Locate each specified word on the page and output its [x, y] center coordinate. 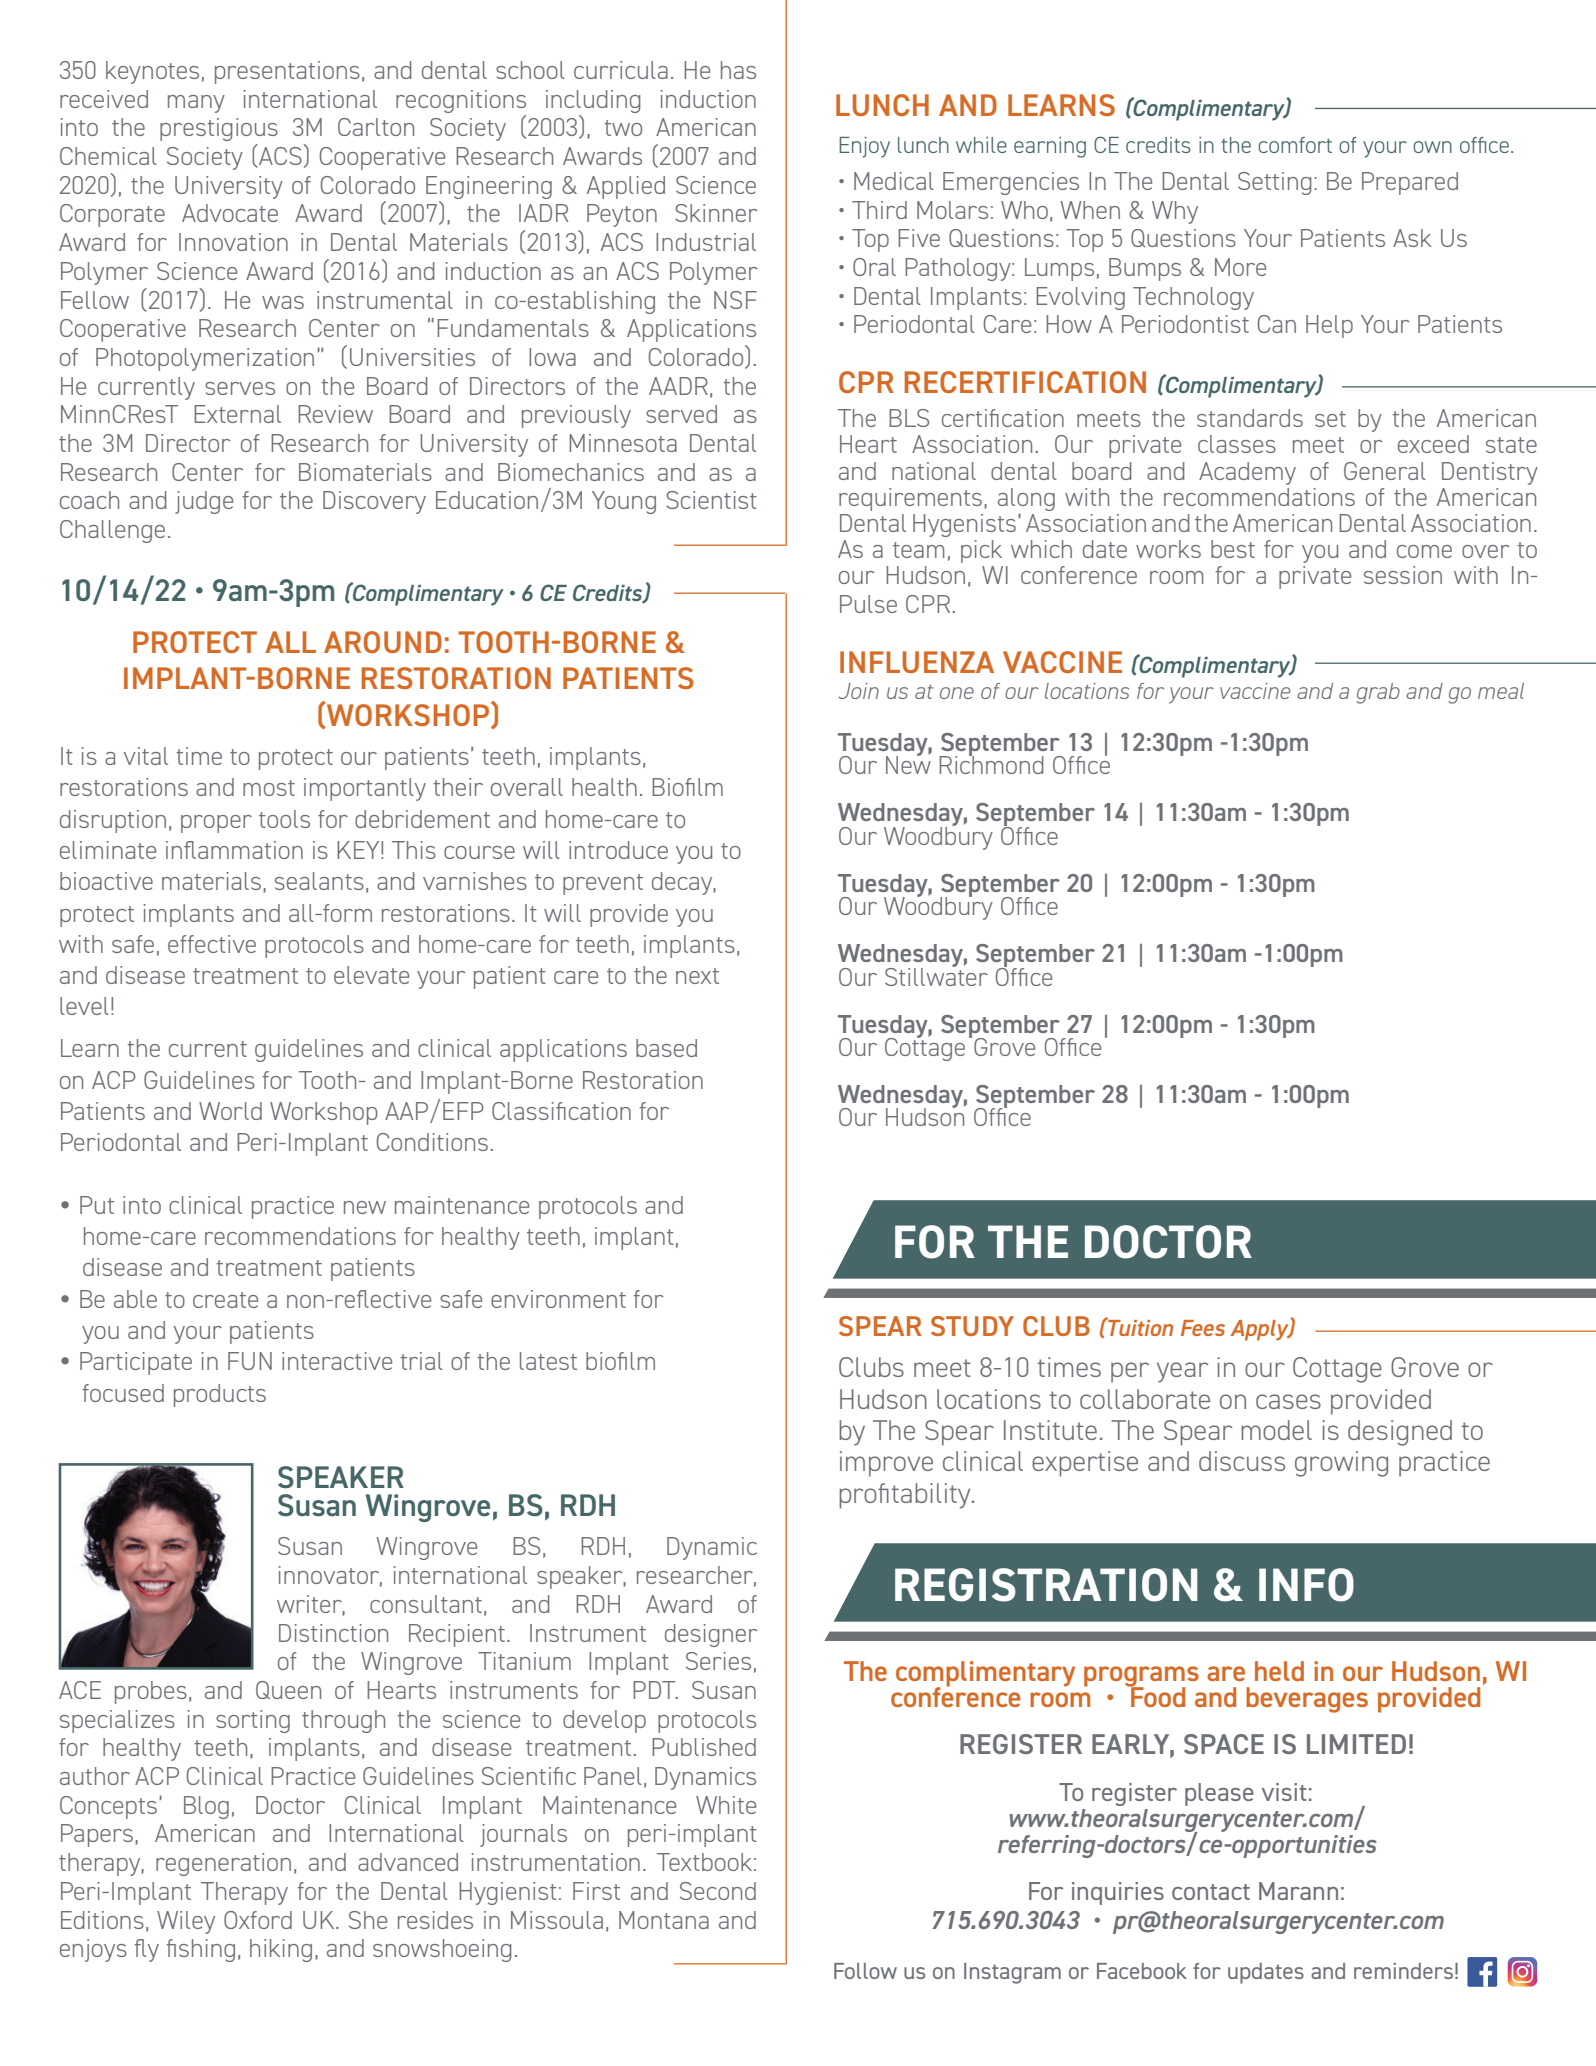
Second [718, 1891]
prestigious [219, 129]
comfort [1295, 145]
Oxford [258, 1920]
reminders [1403, 1971]
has [738, 70]
